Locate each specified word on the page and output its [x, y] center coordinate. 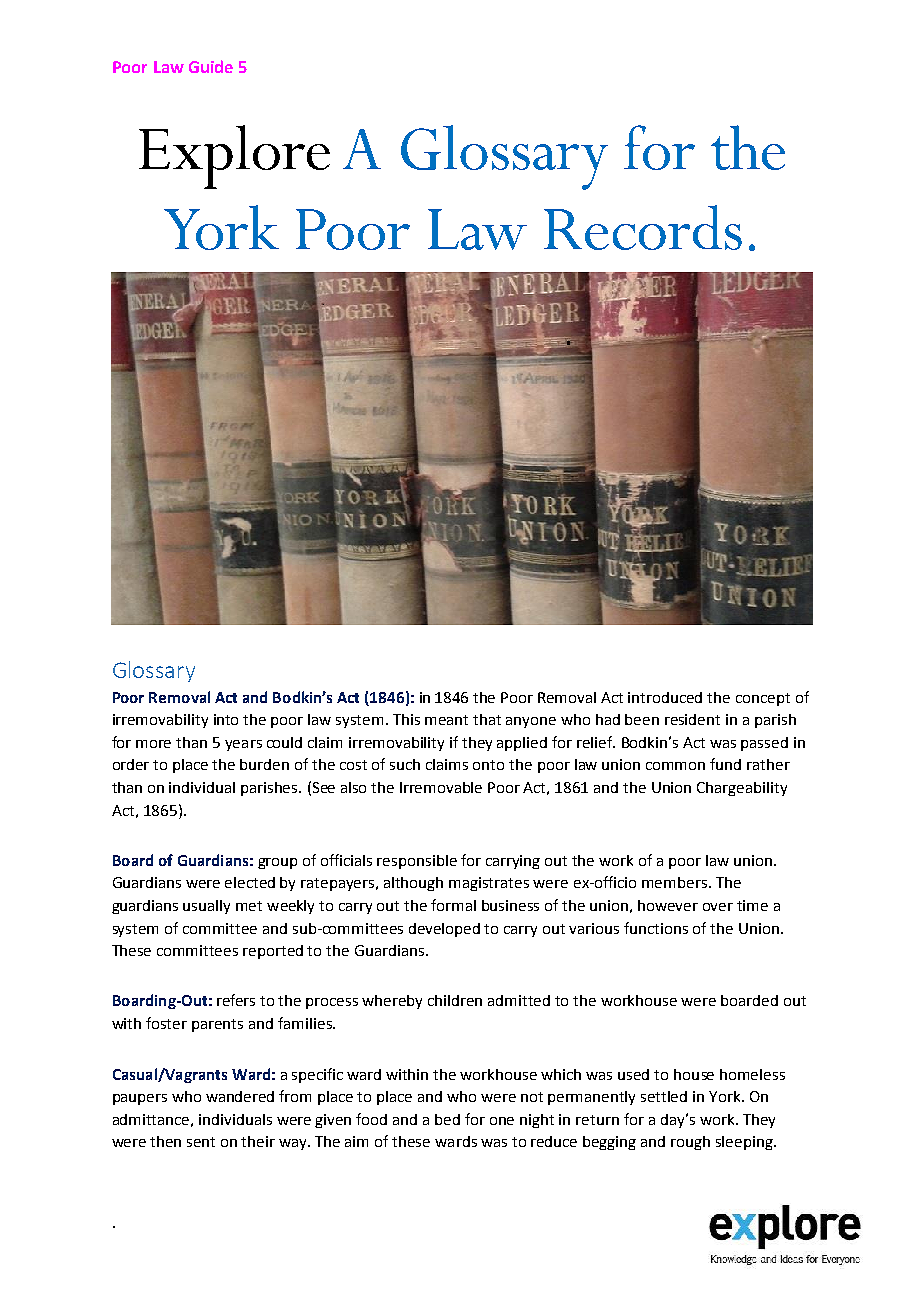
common [675, 766]
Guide [211, 66]
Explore [234, 157]
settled [664, 1096]
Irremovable [441, 787]
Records [643, 227]
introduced [665, 697]
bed [447, 1119]
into [226, 719]
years [243, 745]
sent [201, 1142]
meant [446, 720]
